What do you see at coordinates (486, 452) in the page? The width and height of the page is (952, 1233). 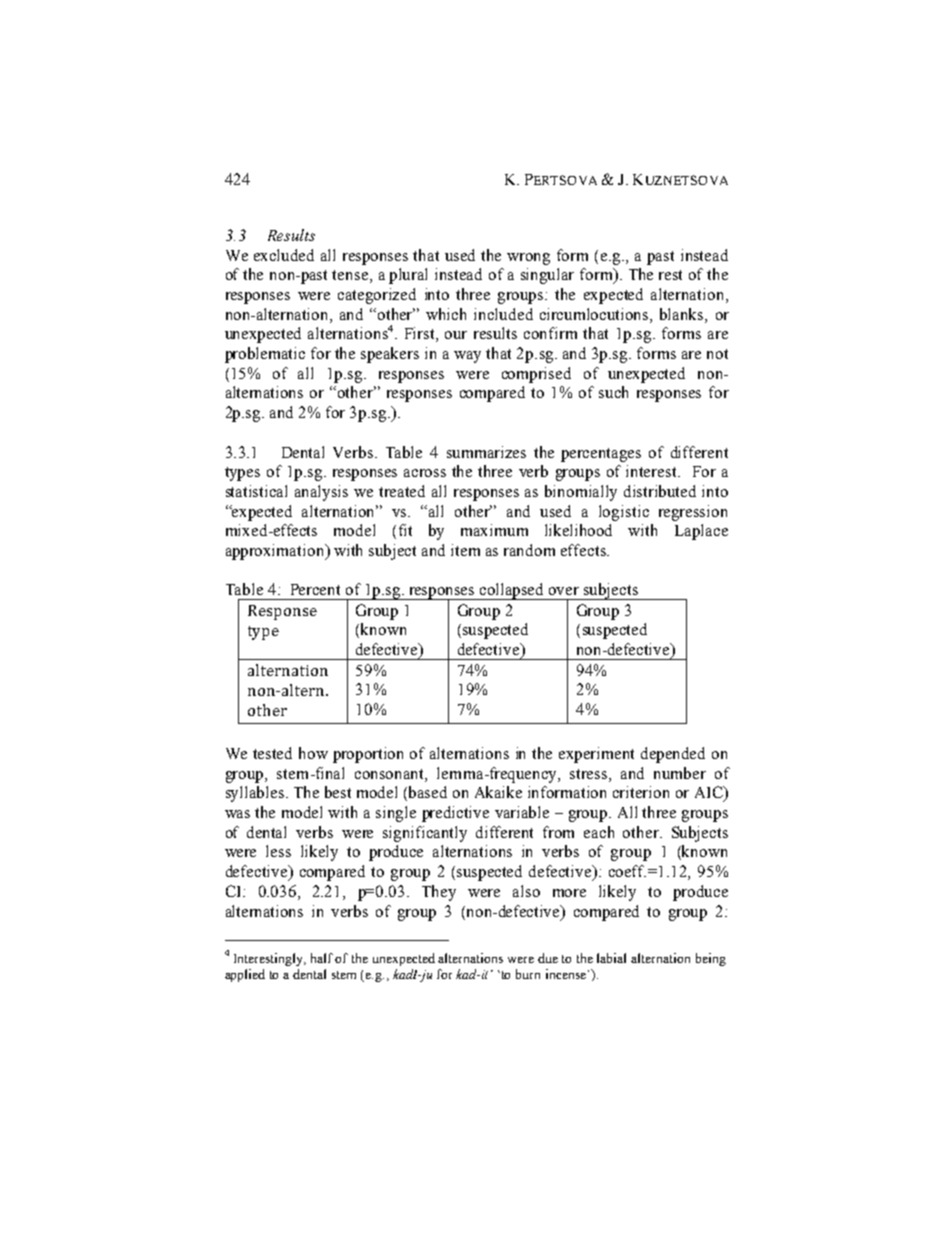 I see `summarizes` at bounding box center [486, 452].
